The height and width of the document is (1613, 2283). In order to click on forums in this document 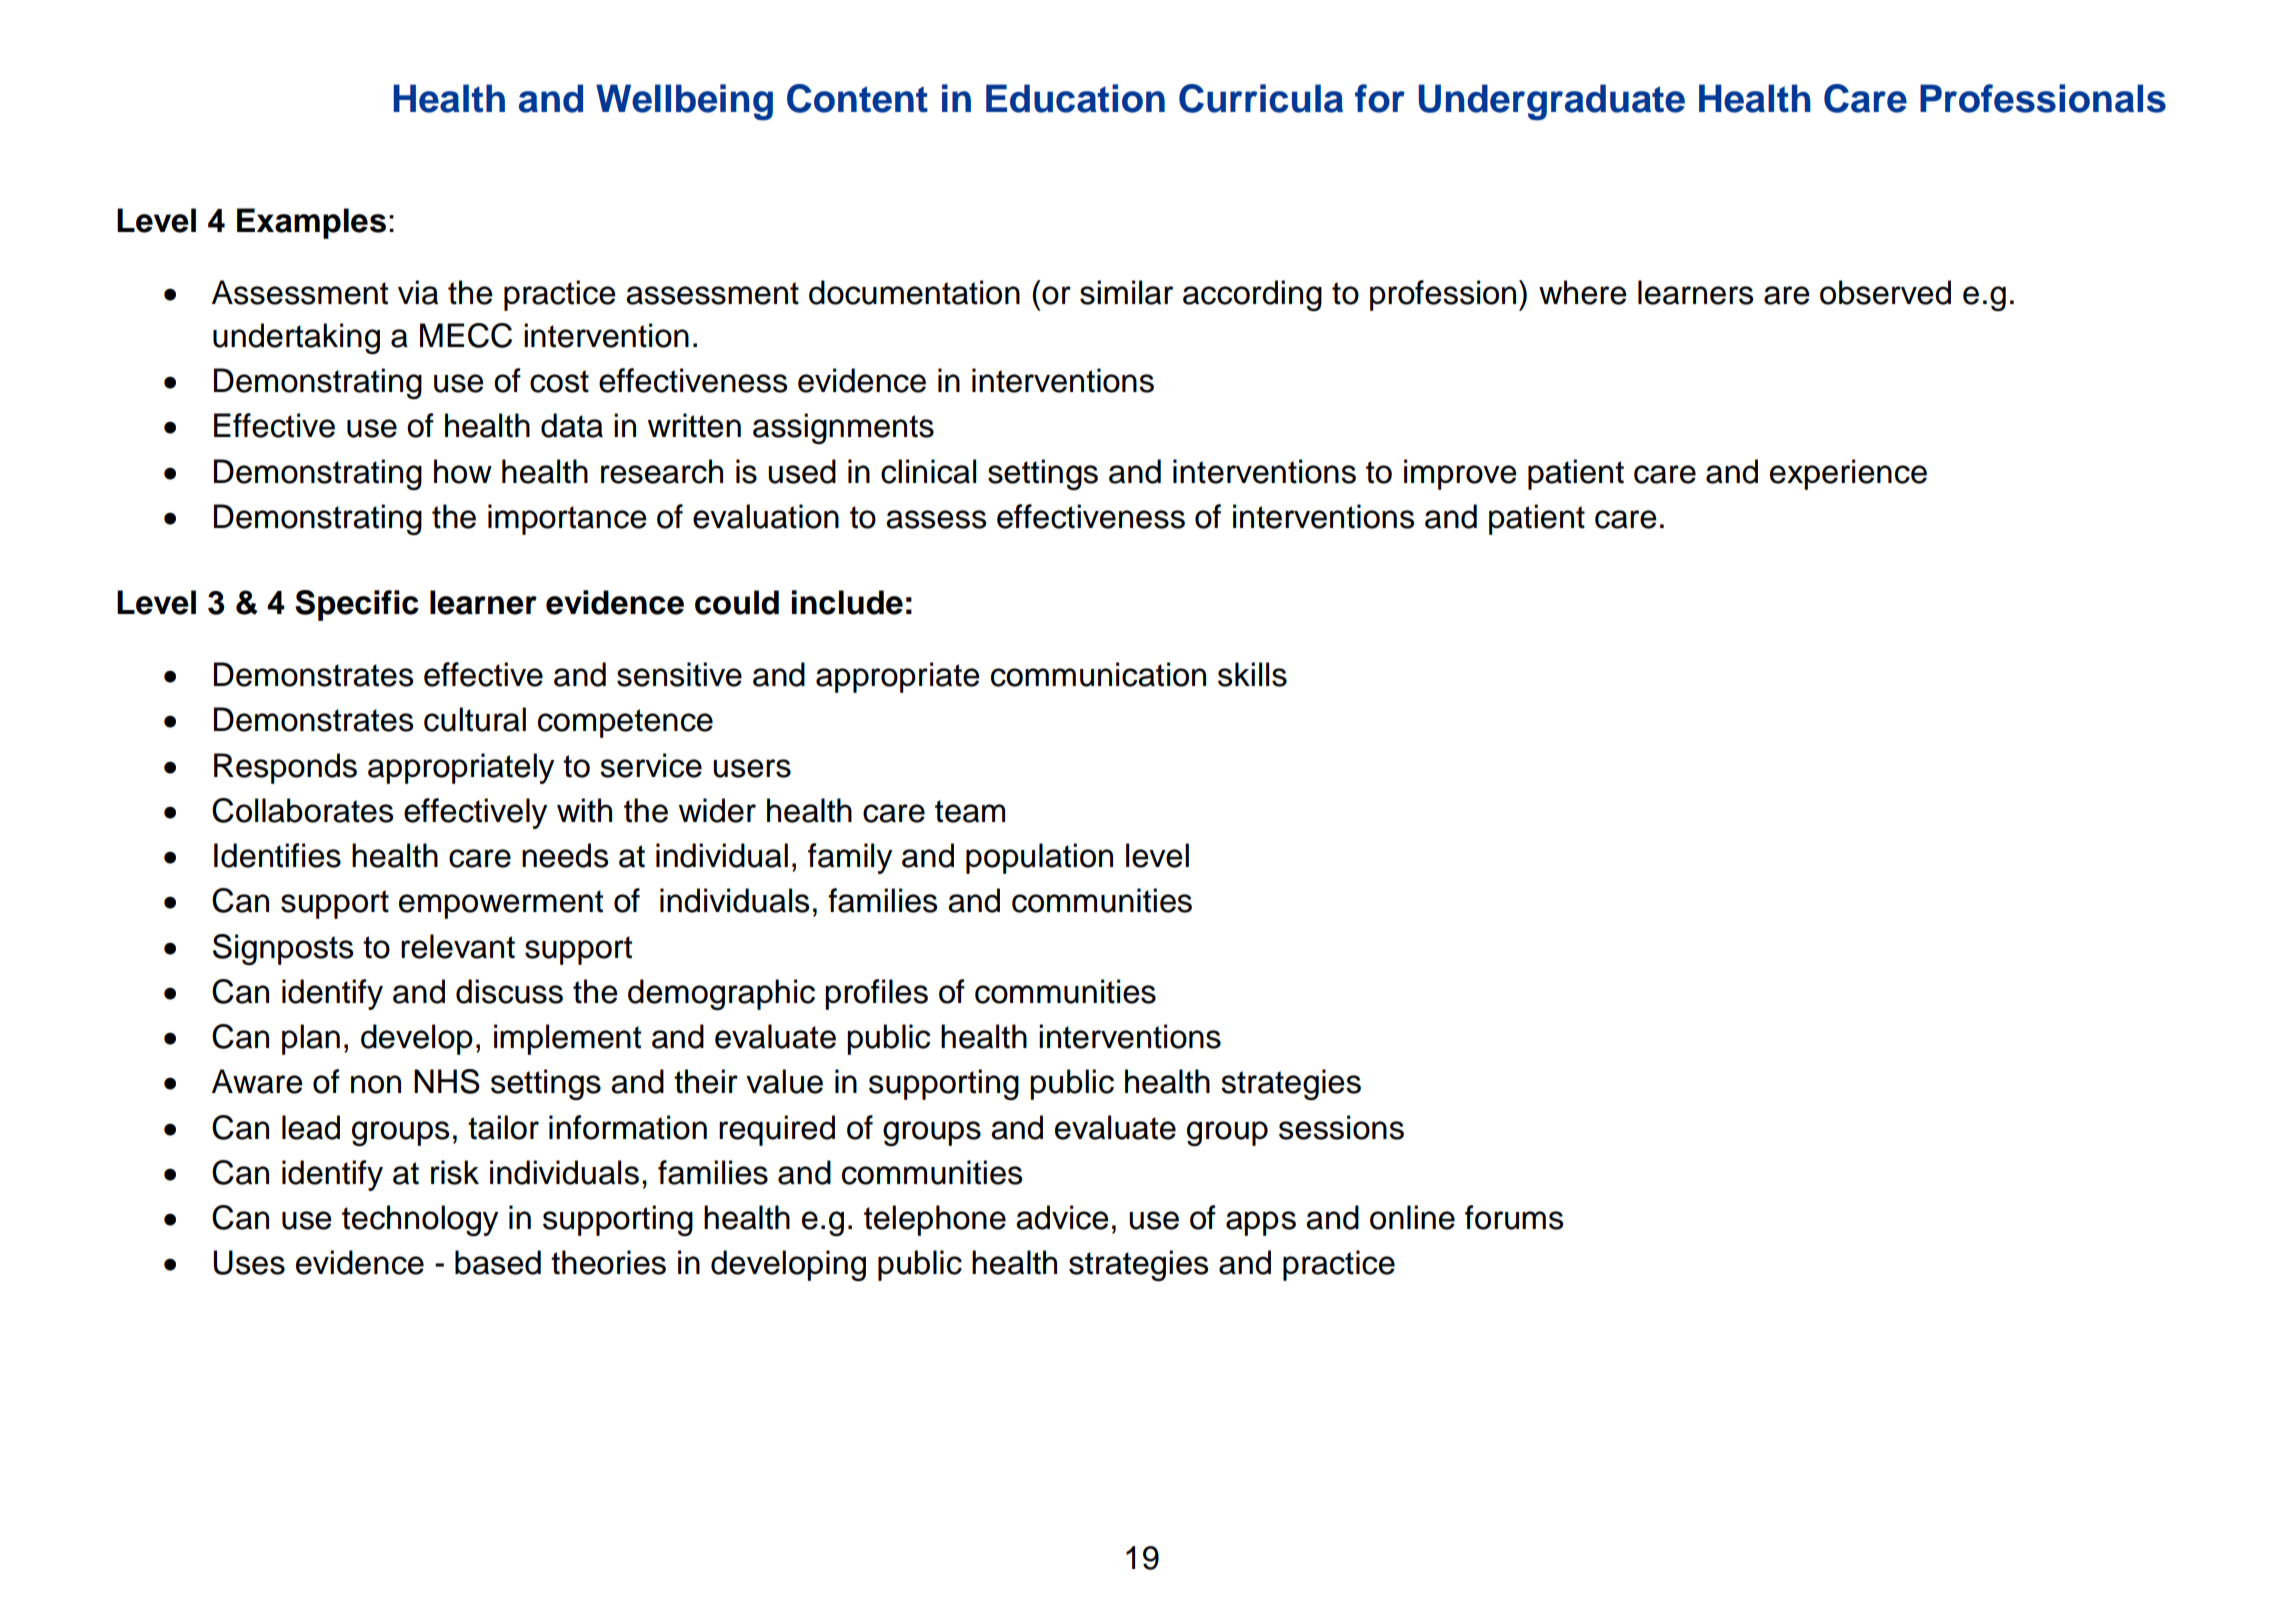, I will do `click(1514, 1217)`.
